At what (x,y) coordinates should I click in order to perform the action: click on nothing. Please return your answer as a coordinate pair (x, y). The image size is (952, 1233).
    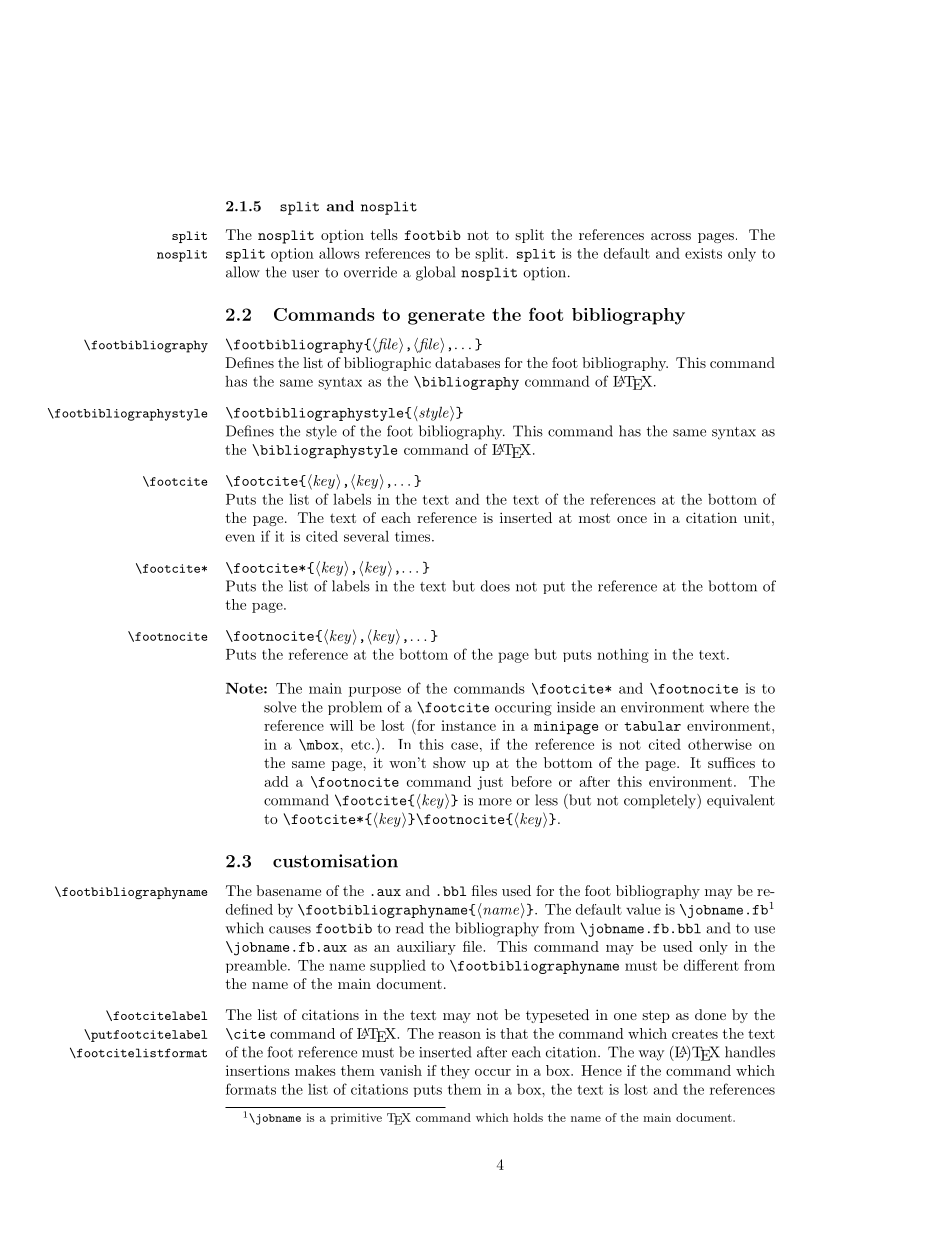
    Looking at the image, I should click on (623, 655).
